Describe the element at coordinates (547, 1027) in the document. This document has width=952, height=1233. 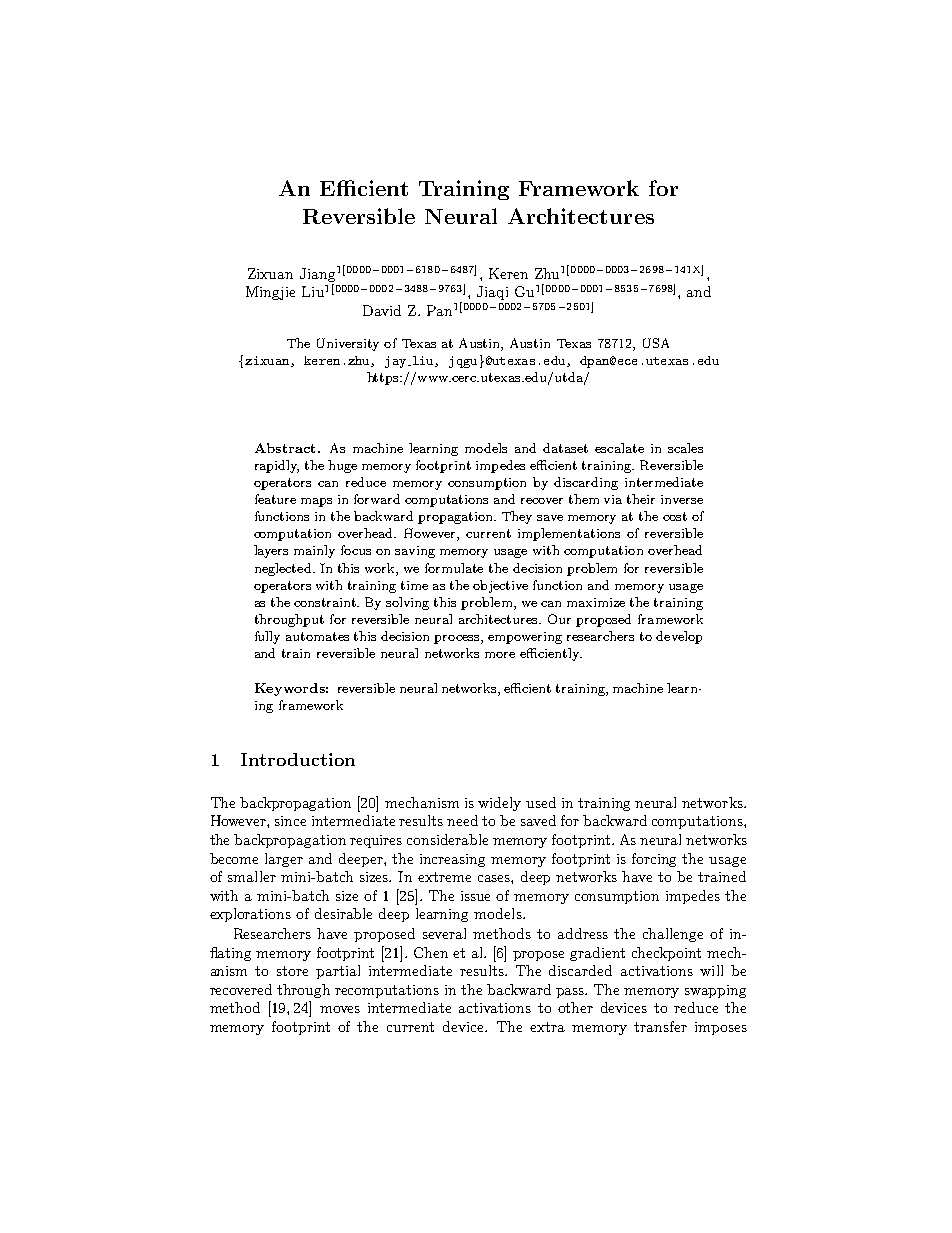
I see `extra` at that location.
